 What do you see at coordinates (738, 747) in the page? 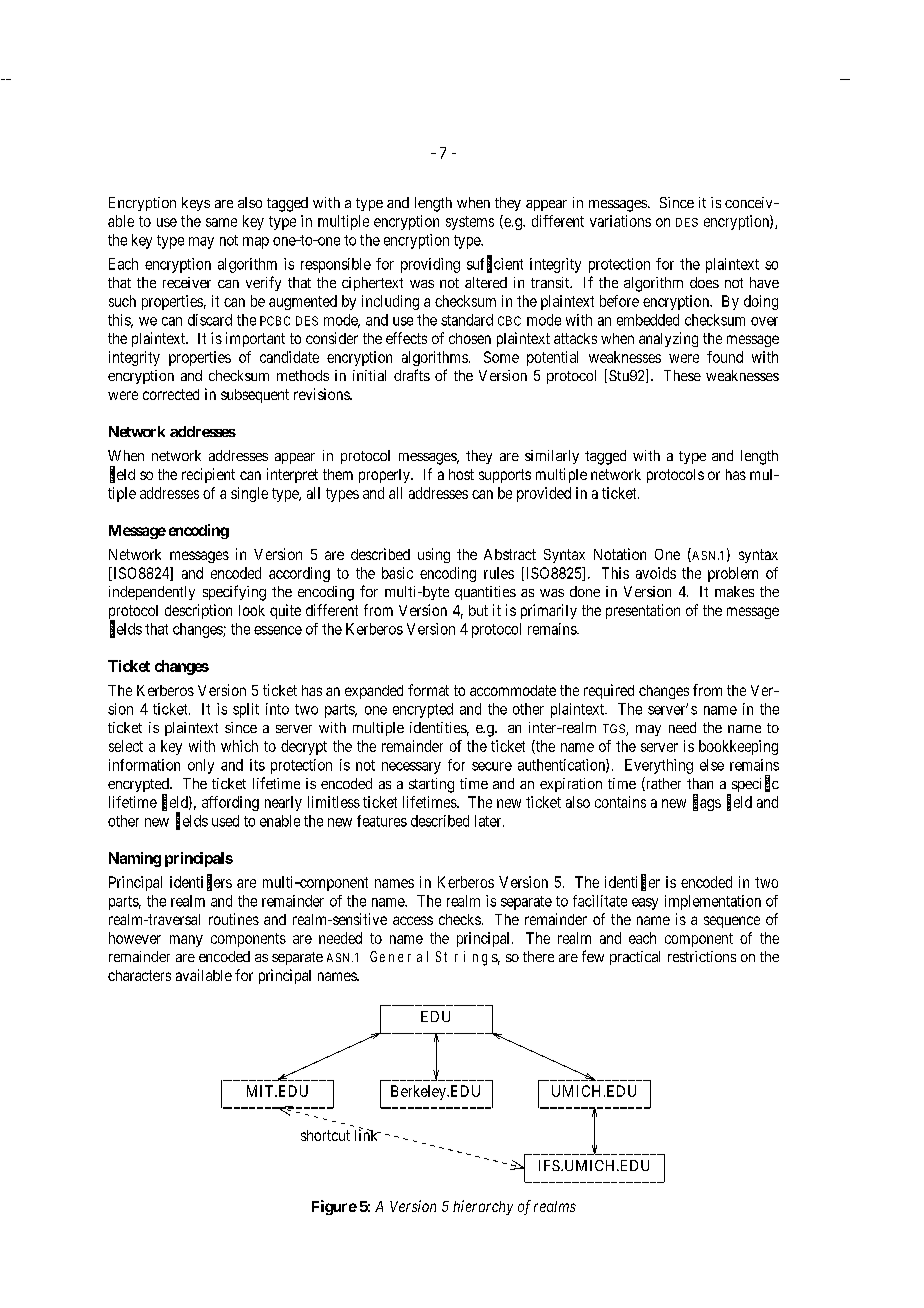
I see `bookkeeping` at bounding box center [738, 747].
